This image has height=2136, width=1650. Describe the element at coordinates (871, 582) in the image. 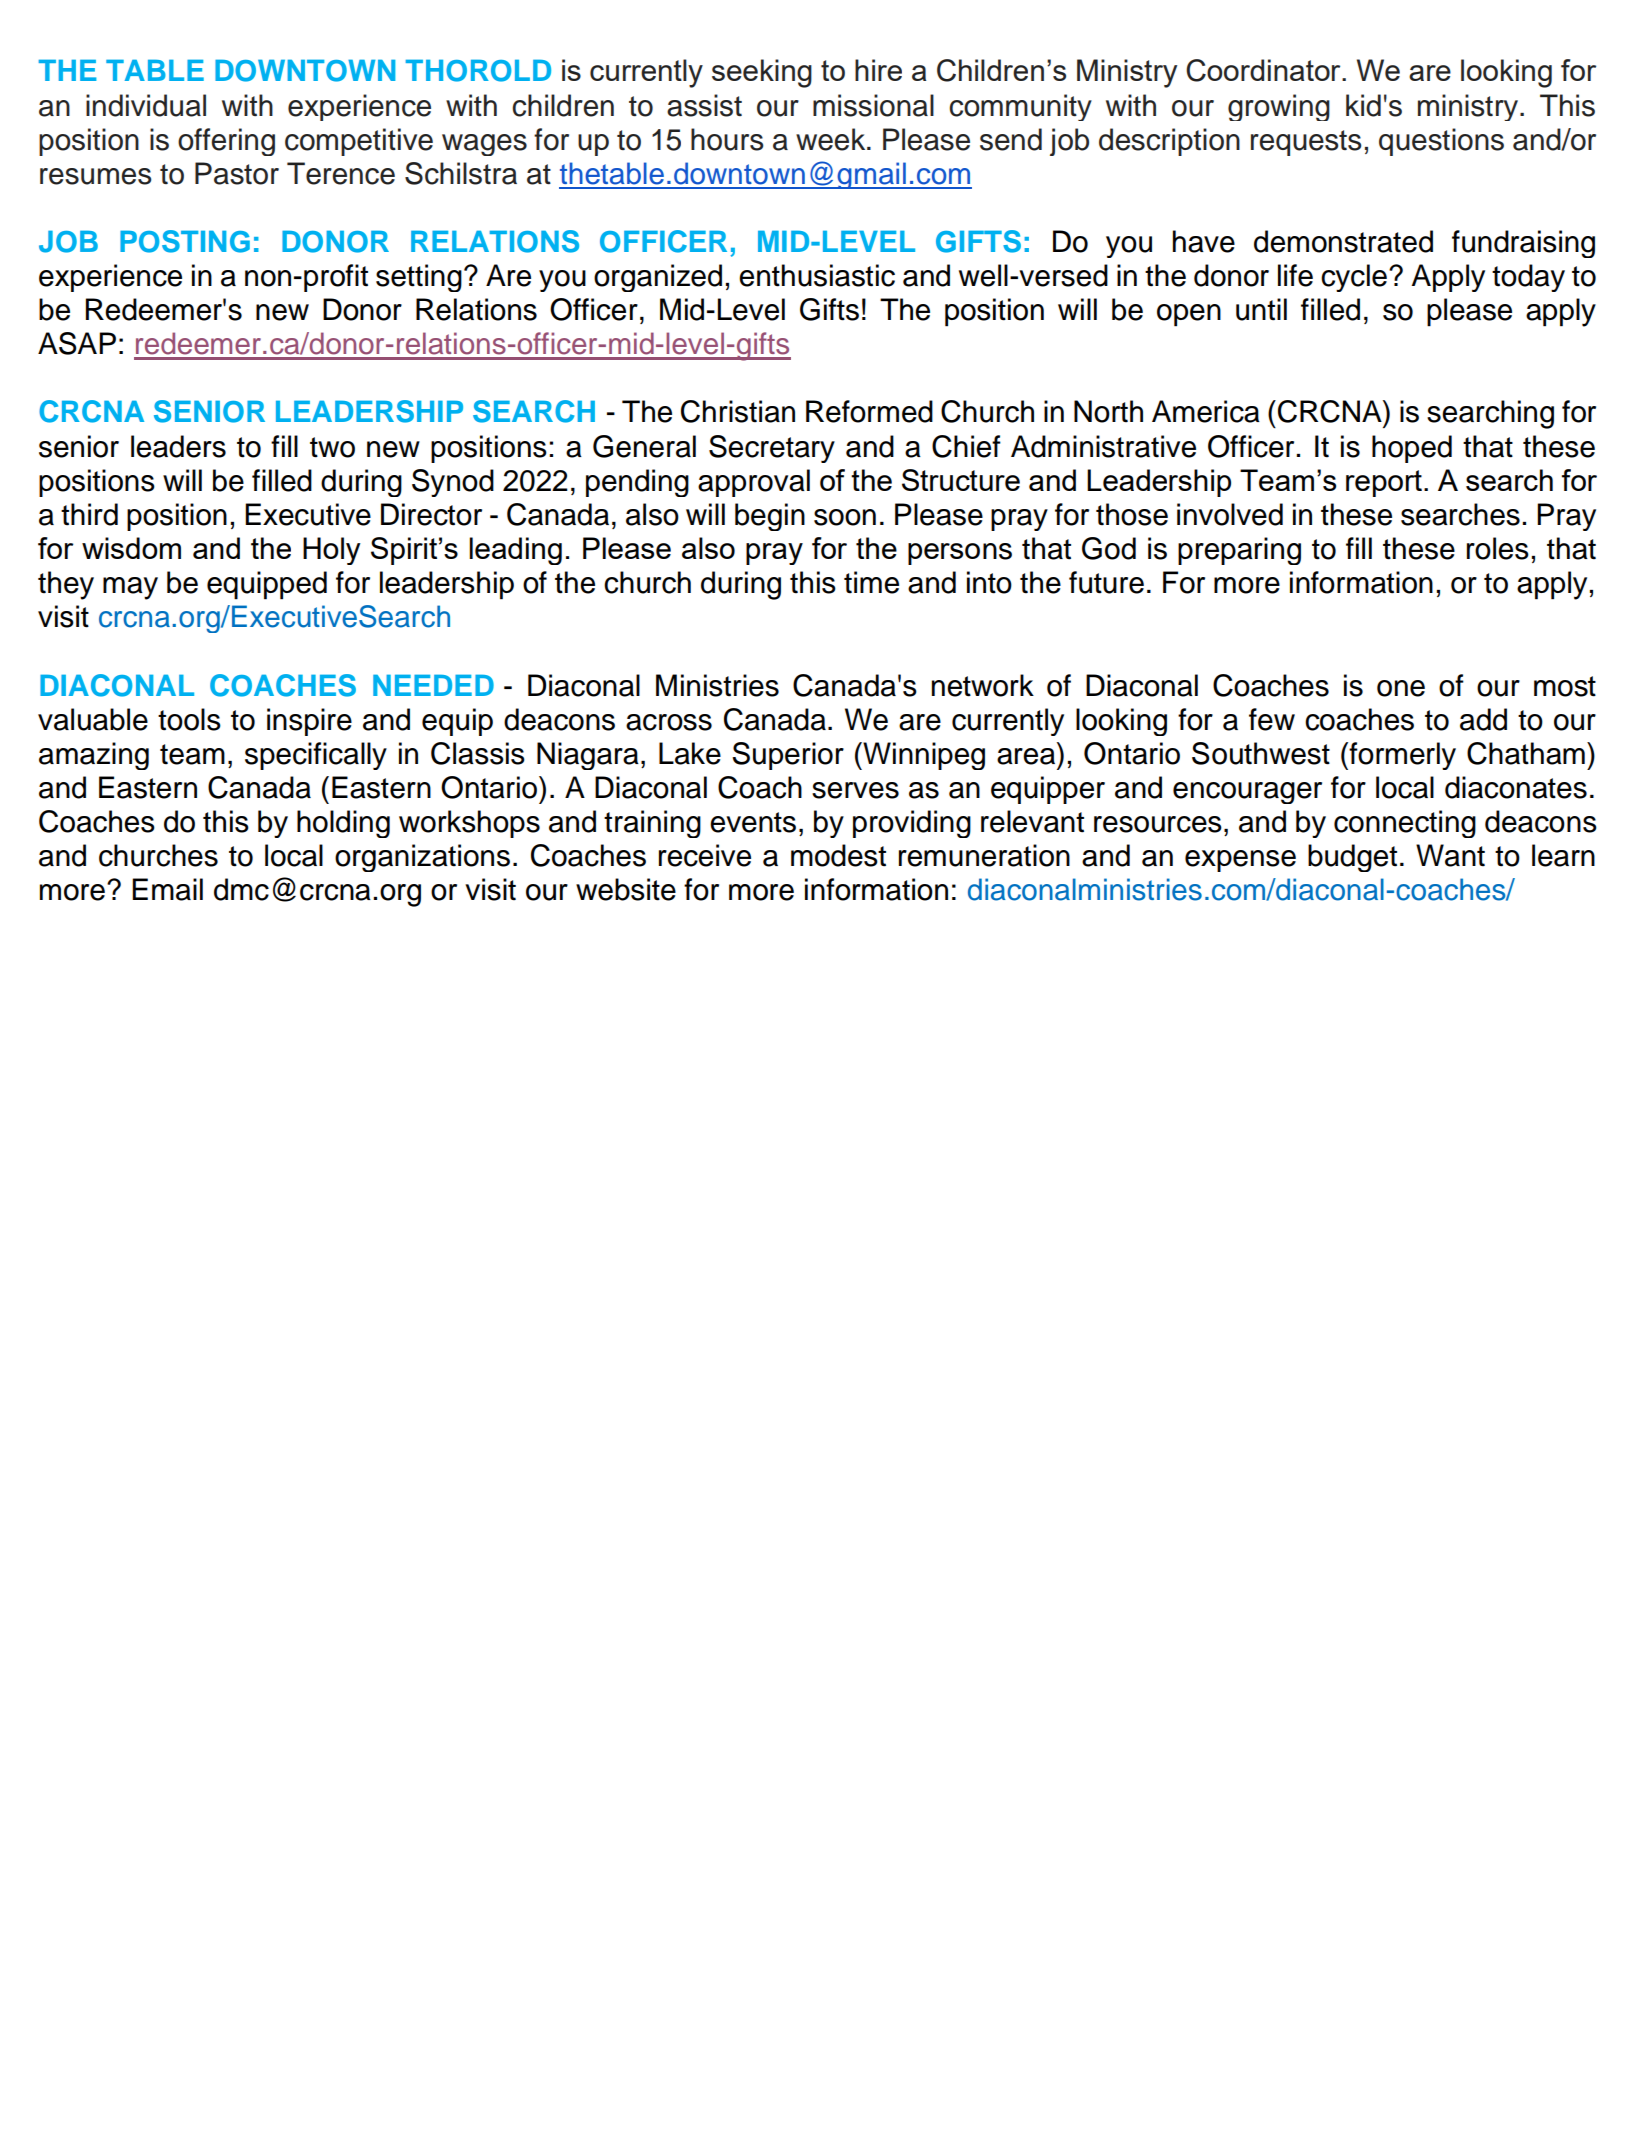

I see `time` at that location.
